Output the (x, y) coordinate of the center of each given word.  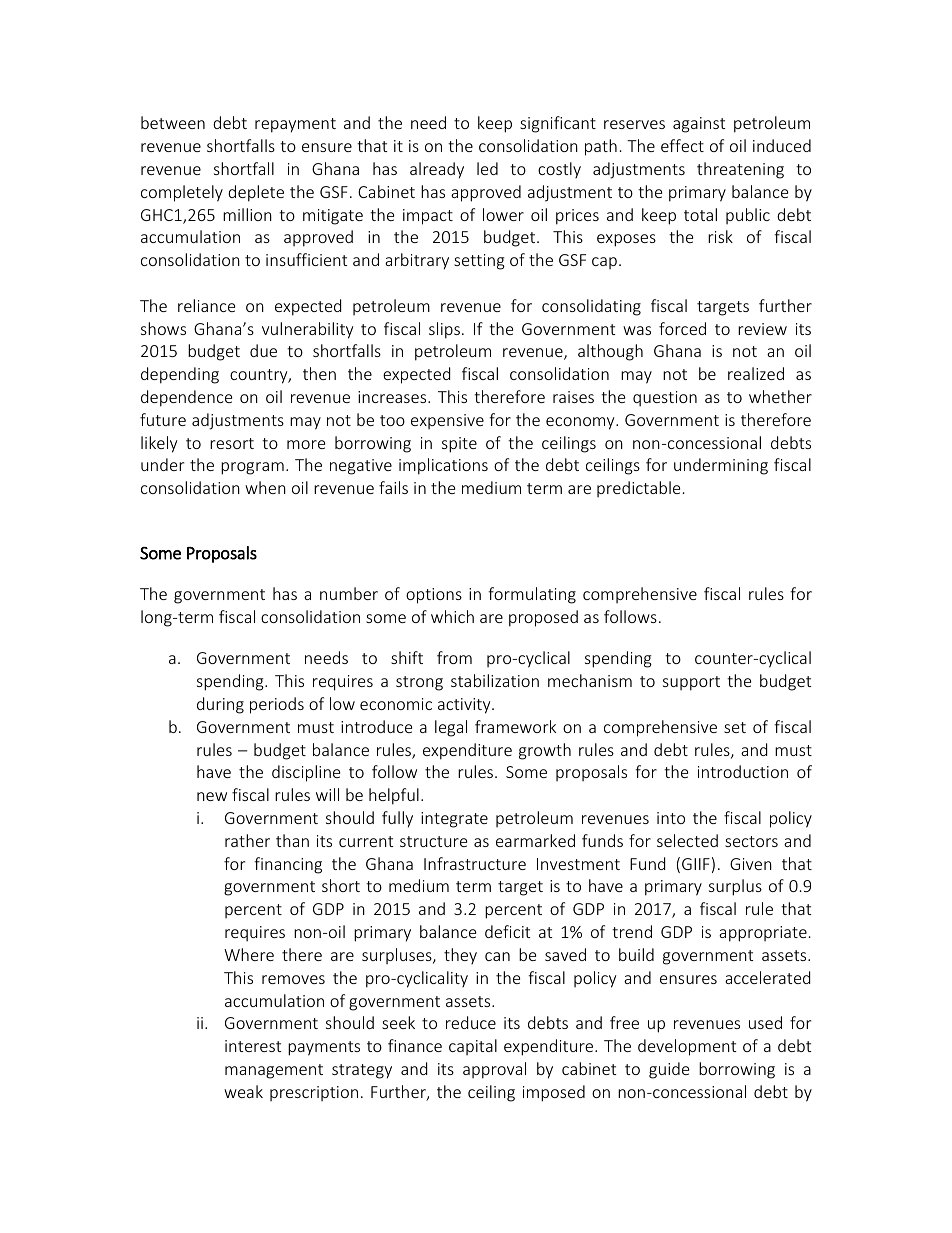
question (665, 399)
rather (247, 840)
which (452, 616)
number (349, 593)
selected (687, 840)
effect (682, 145)
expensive (447, 421)
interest (253, 1046)
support (691, 683)
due (263, 350)
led (487, 168)
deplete (256, 193)
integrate (454, 820)
